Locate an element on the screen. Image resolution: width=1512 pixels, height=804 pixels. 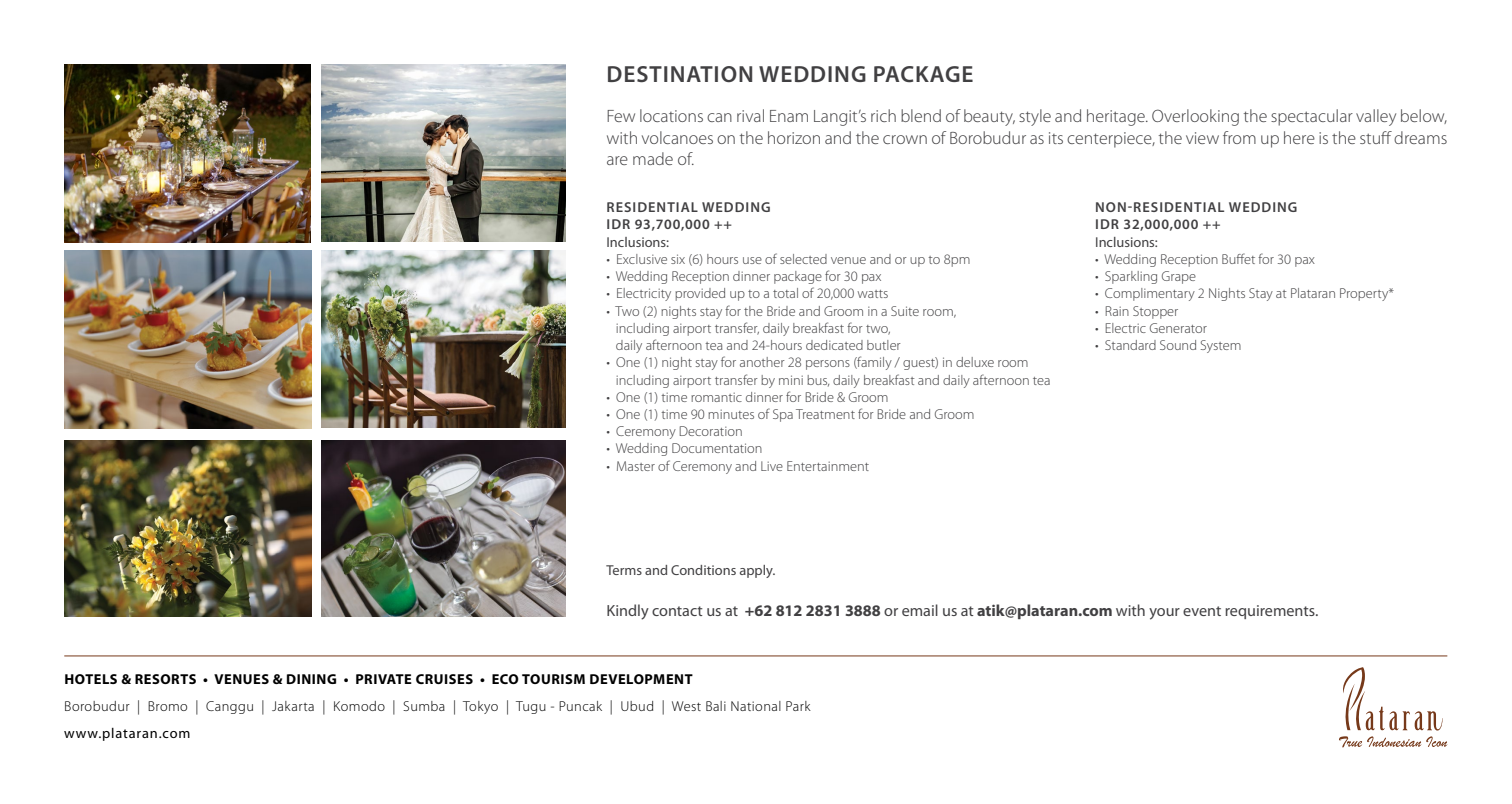
use is located at coordinates (752, 260).
